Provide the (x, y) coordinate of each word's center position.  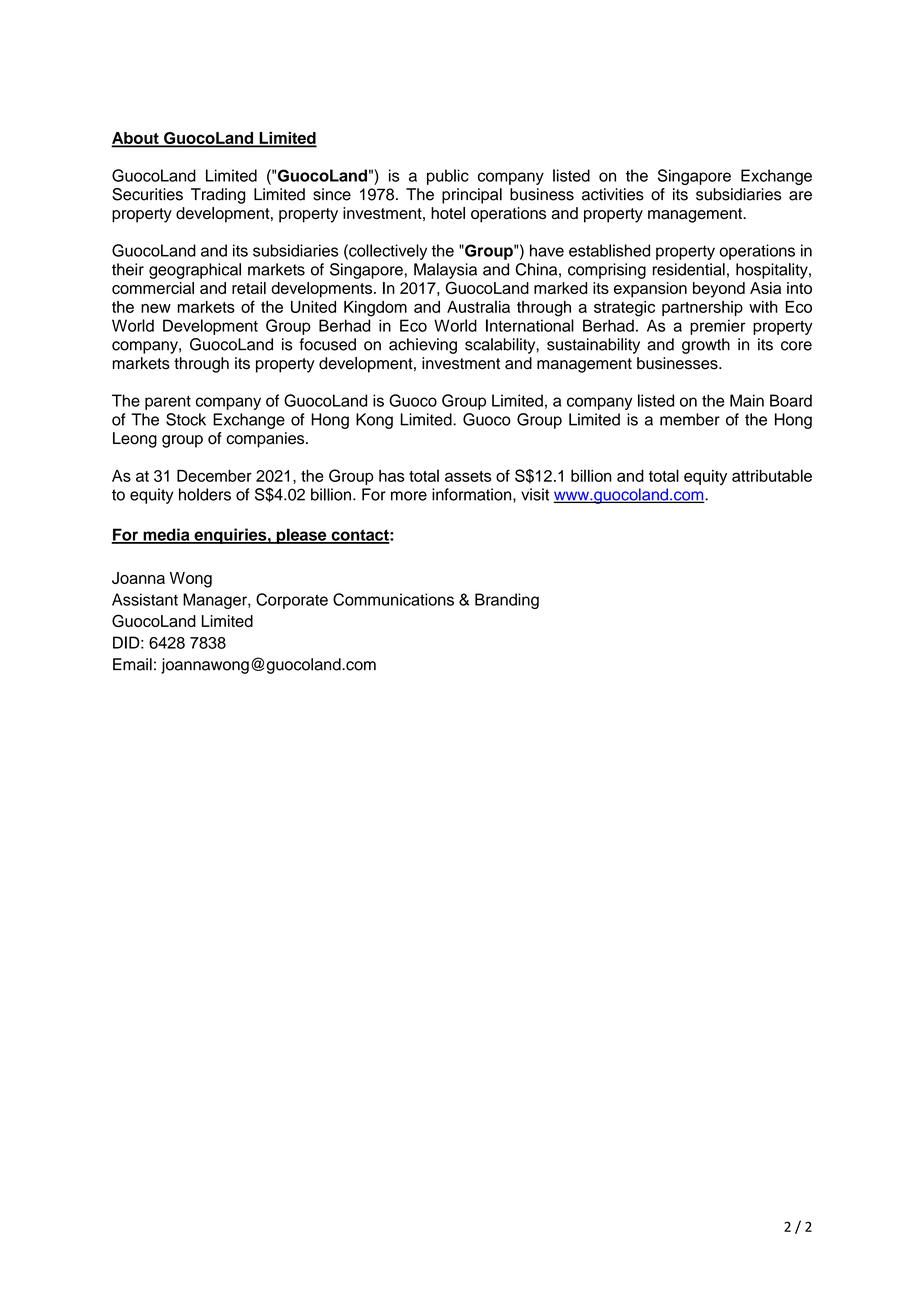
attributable (772, 475)
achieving (423, 346)
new (156, 308)
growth (706, 346)
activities (613, 194)
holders (205, 494)
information (473, 495)
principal (472, 196)
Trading (218, 196)
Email (132, 664)
